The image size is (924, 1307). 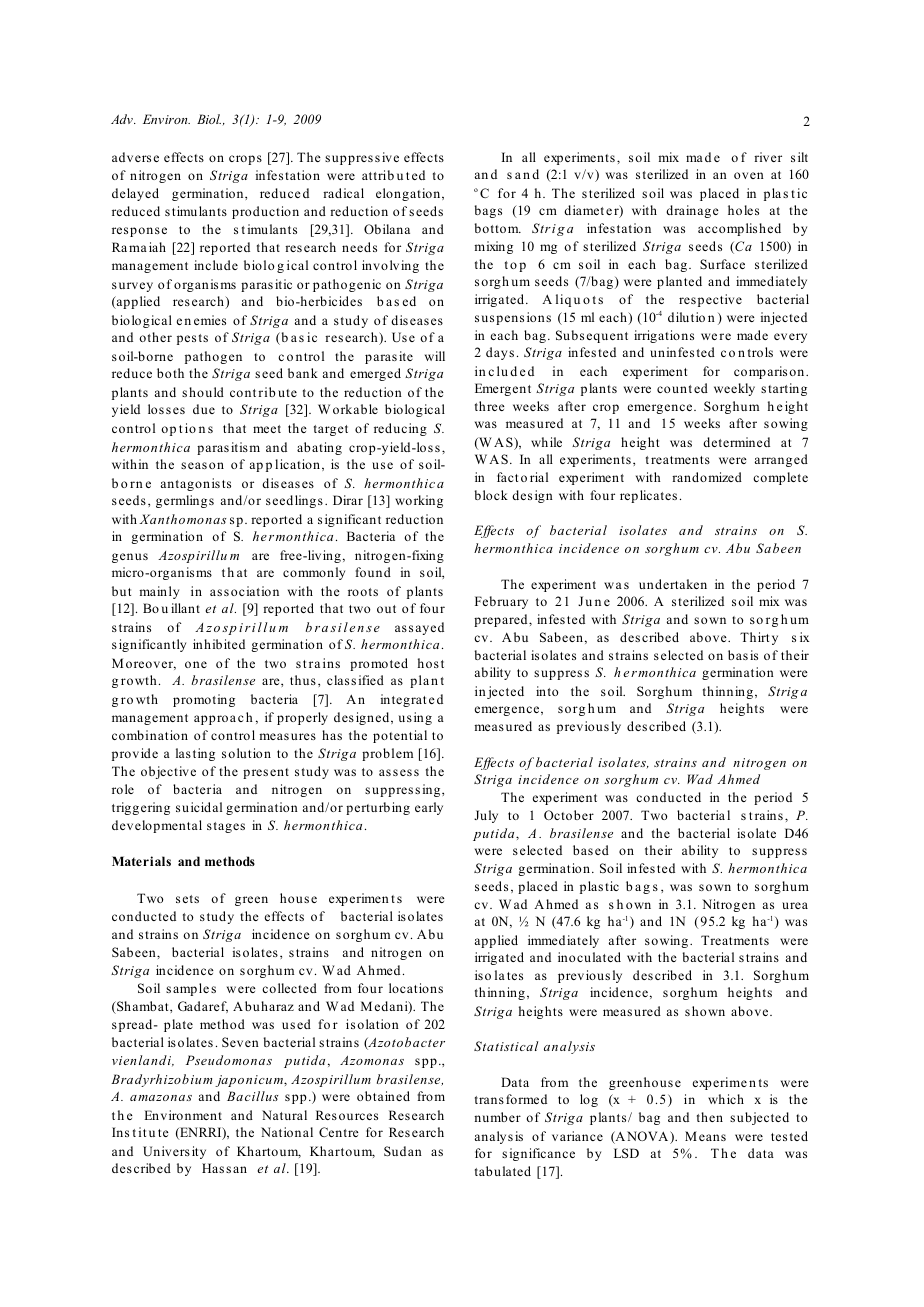 I want to click on block, so click(x=491, y=495).
